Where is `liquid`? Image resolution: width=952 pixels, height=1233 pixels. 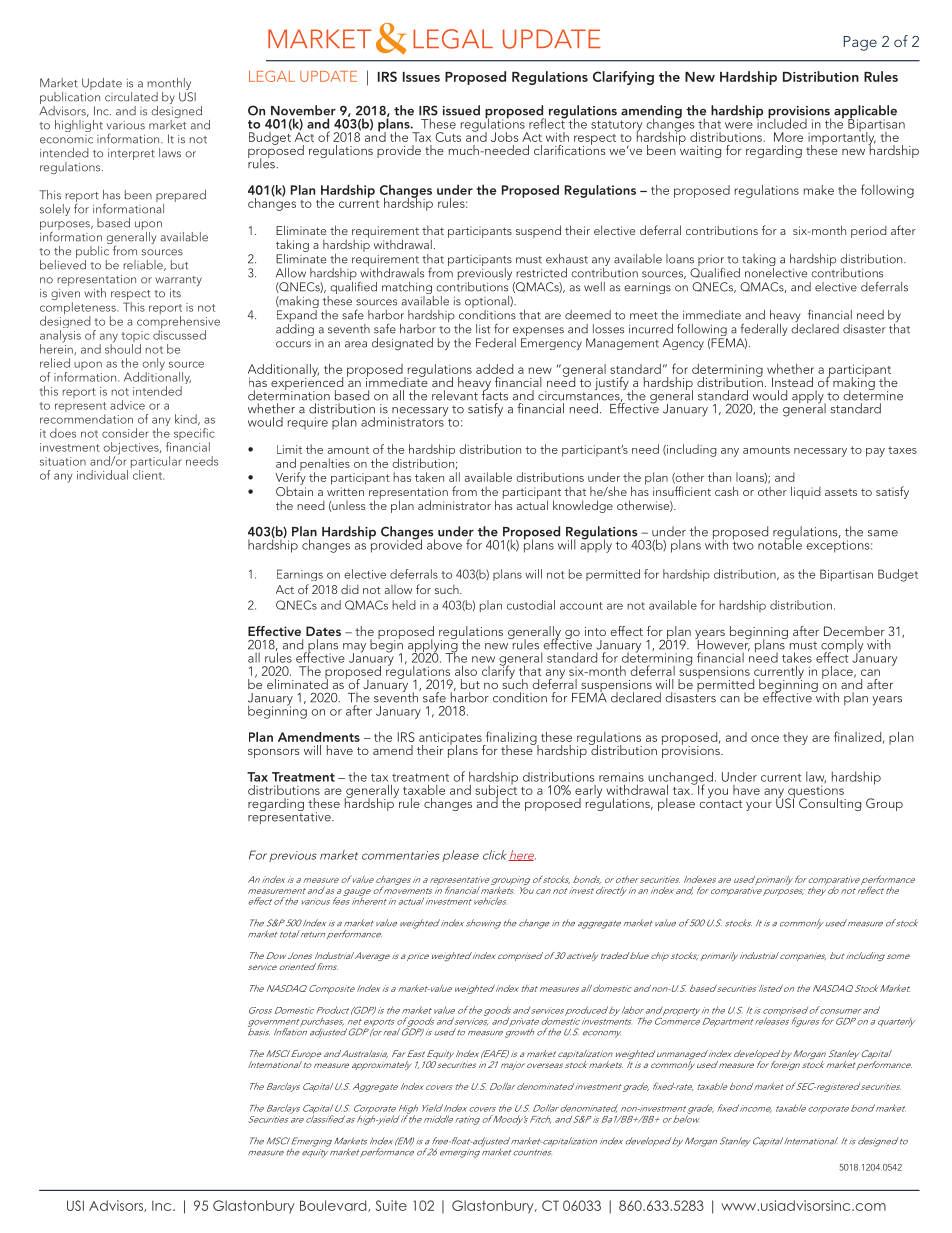
liquid is located at coordinates (806, 492).
